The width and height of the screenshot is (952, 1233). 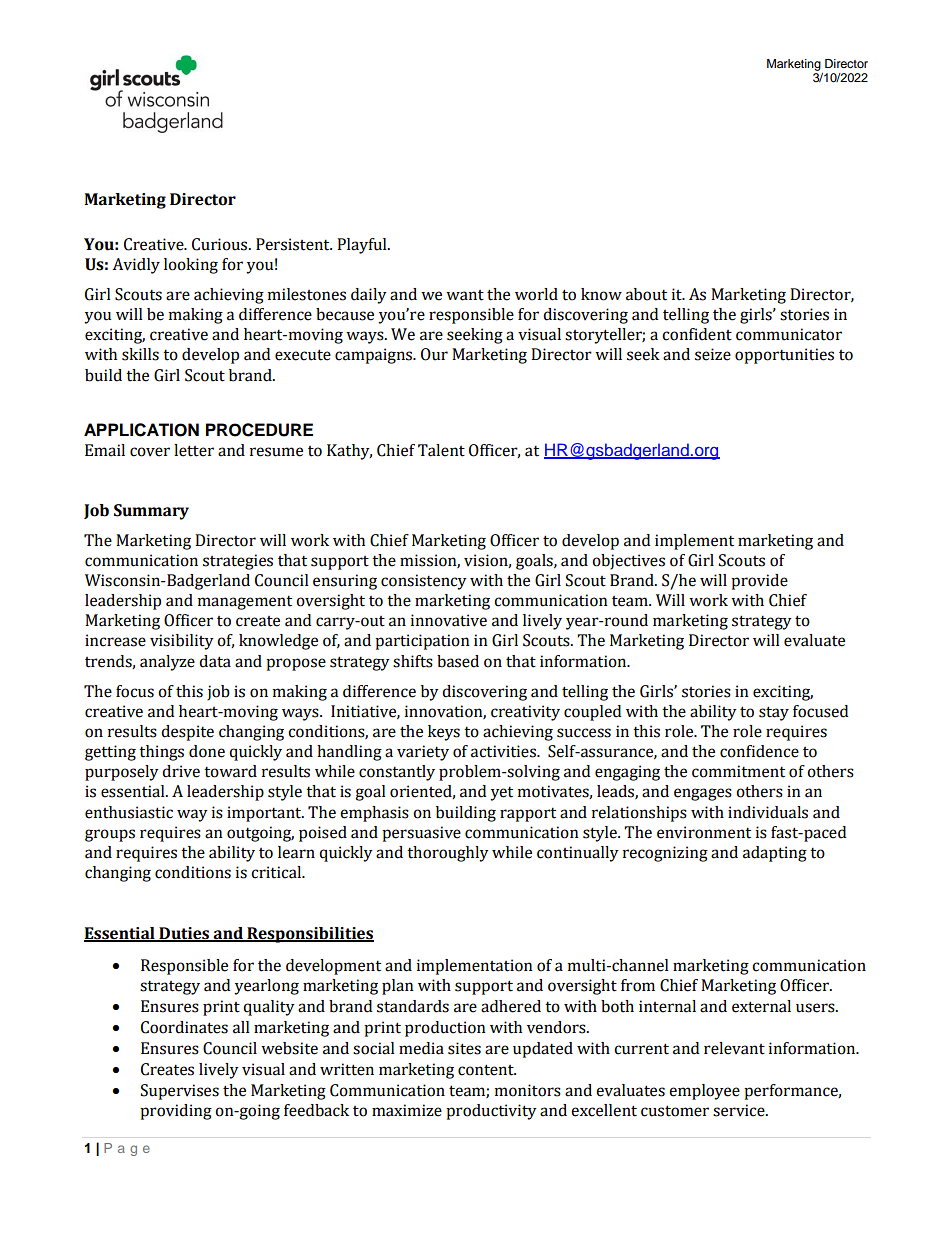 I want to click on Supervises, so click(x=180, y=1092).
